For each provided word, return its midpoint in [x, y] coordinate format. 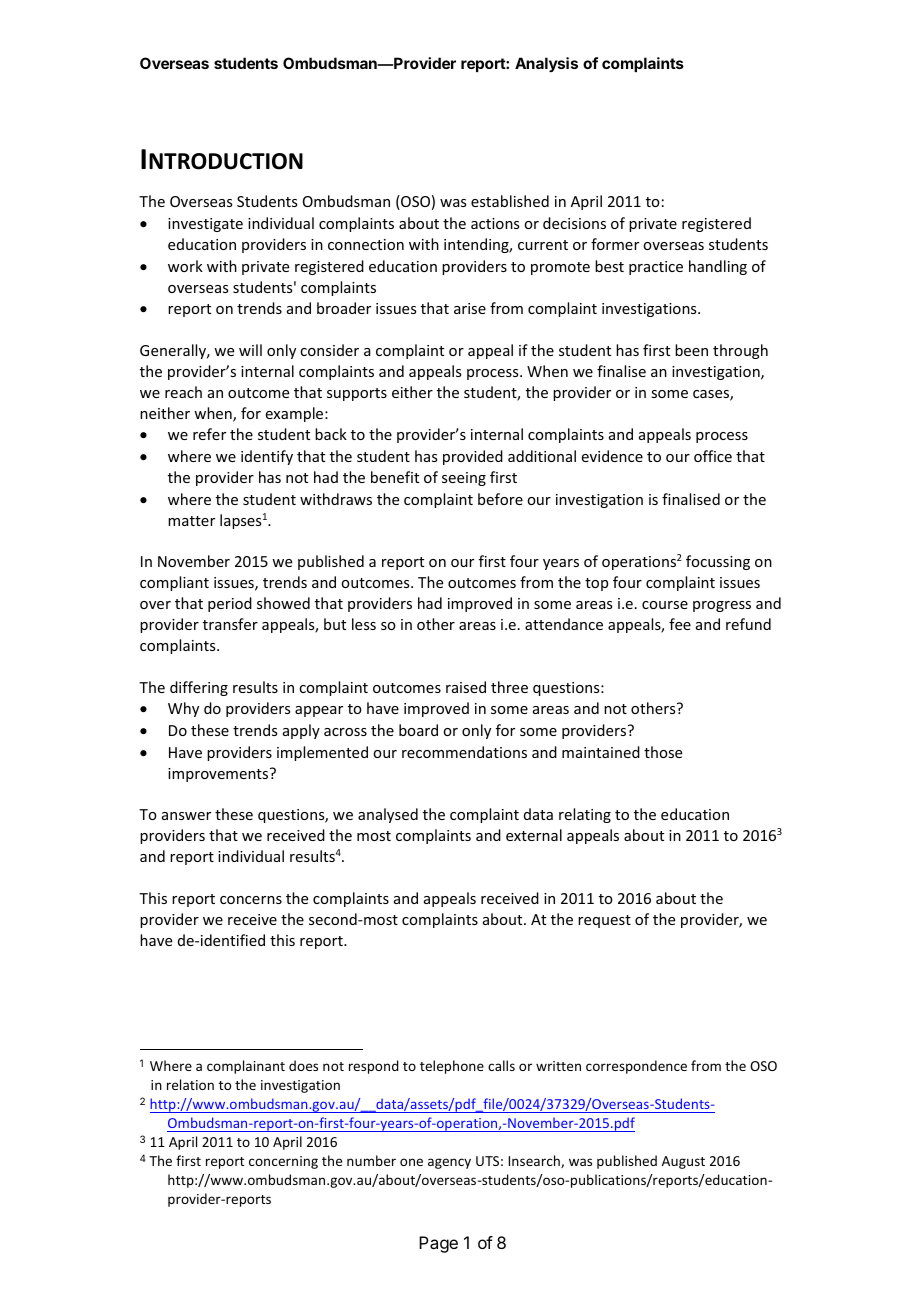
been [691, 350]
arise [470, 308]
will [250, 350]
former [615, 244]
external [534, 835]
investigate [205, 225]
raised [466, 687]
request [604, 921]
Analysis [546, 64]
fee [680, 624]
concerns [251, 900]
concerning [283, 1162]
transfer [230, 624]
